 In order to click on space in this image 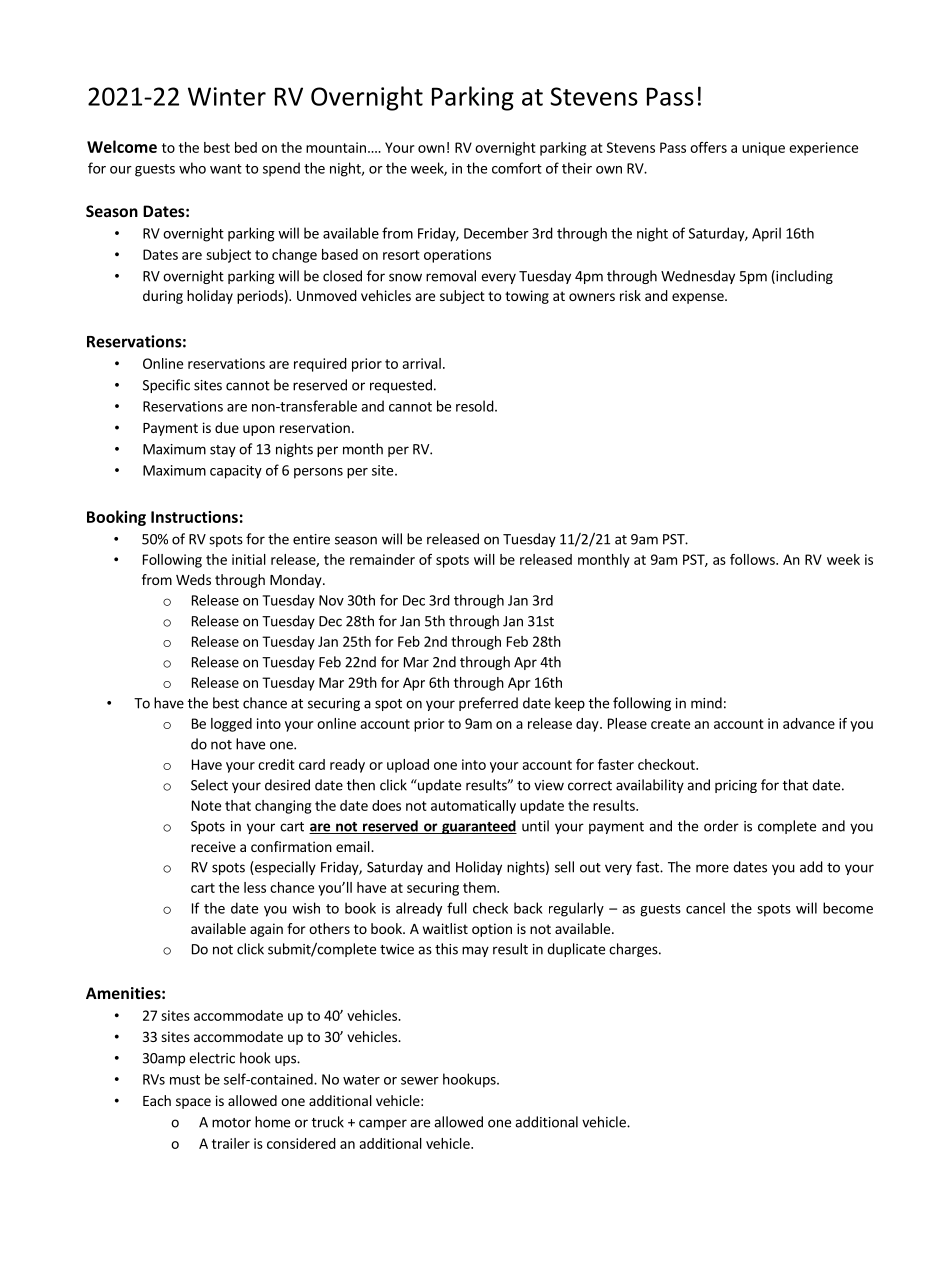, I will do `click(193, 1103)`.
